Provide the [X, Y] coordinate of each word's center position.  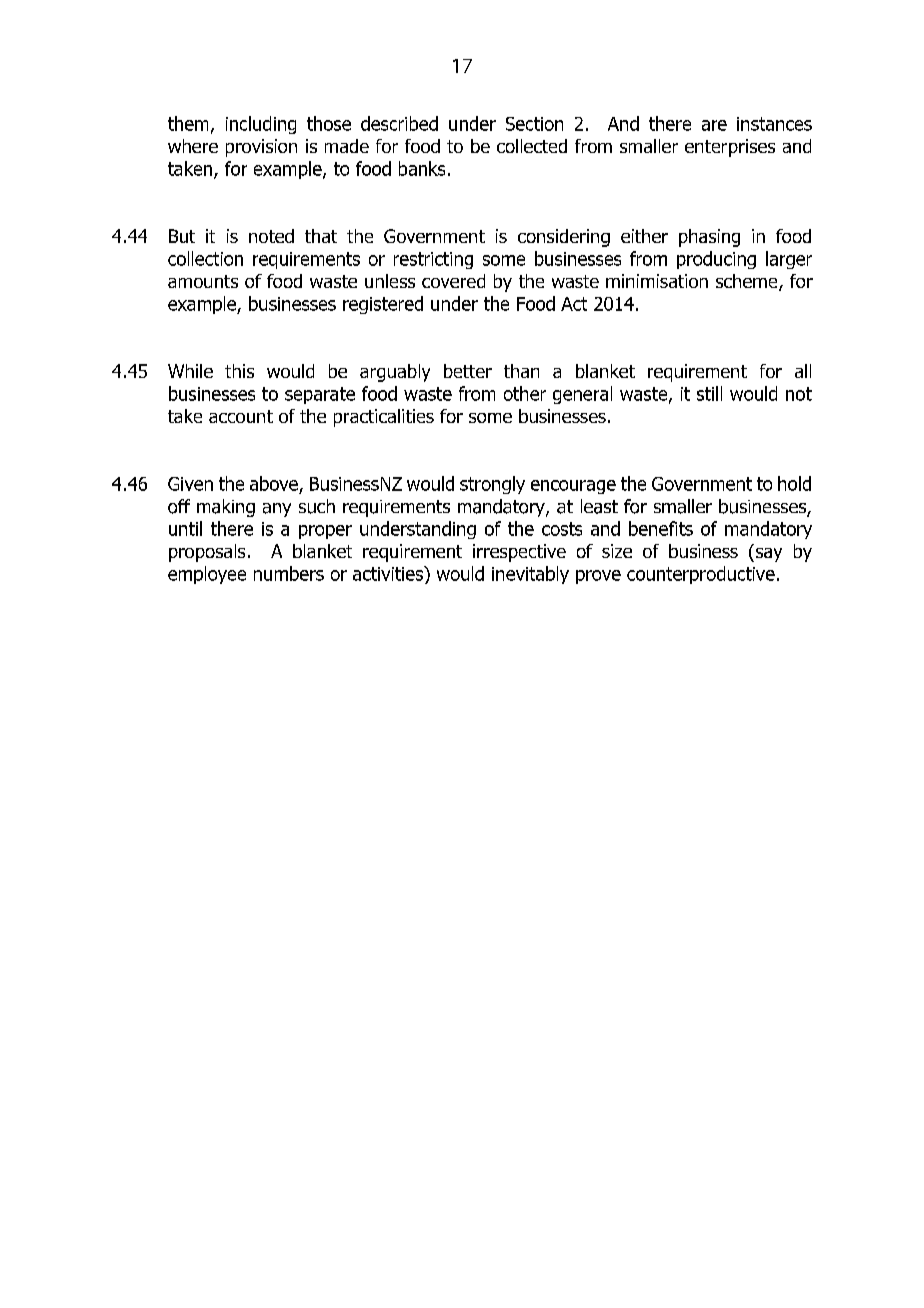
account [241, 416]
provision [261, 148]
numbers [289, 573]
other [525, 393]
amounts [203, 281]
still [709, 393]
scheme [748, 282]
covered [453, 281]
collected [532, 146]
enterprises [730, 148]
